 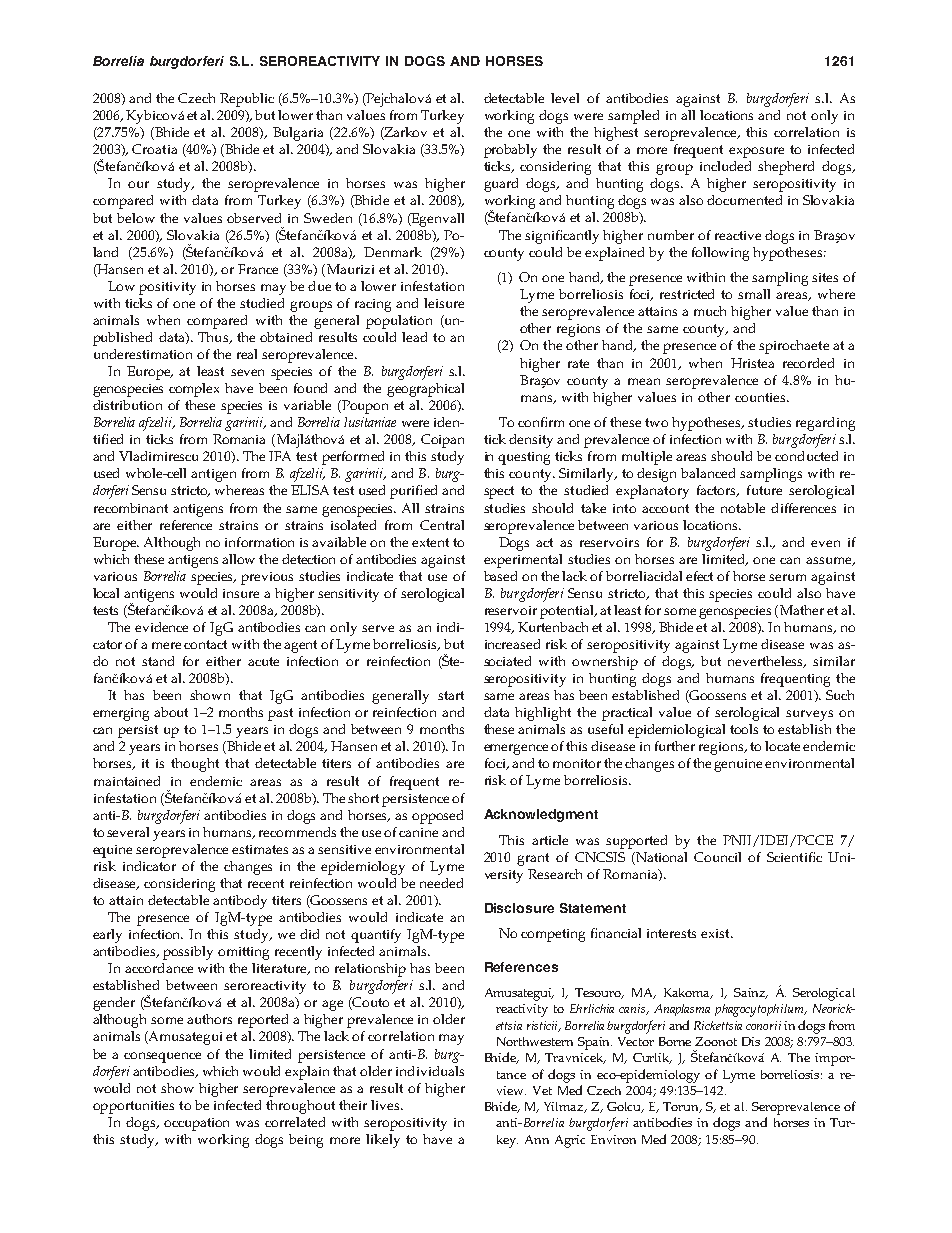 I want to click on counties, so click(x=761, y=397).
